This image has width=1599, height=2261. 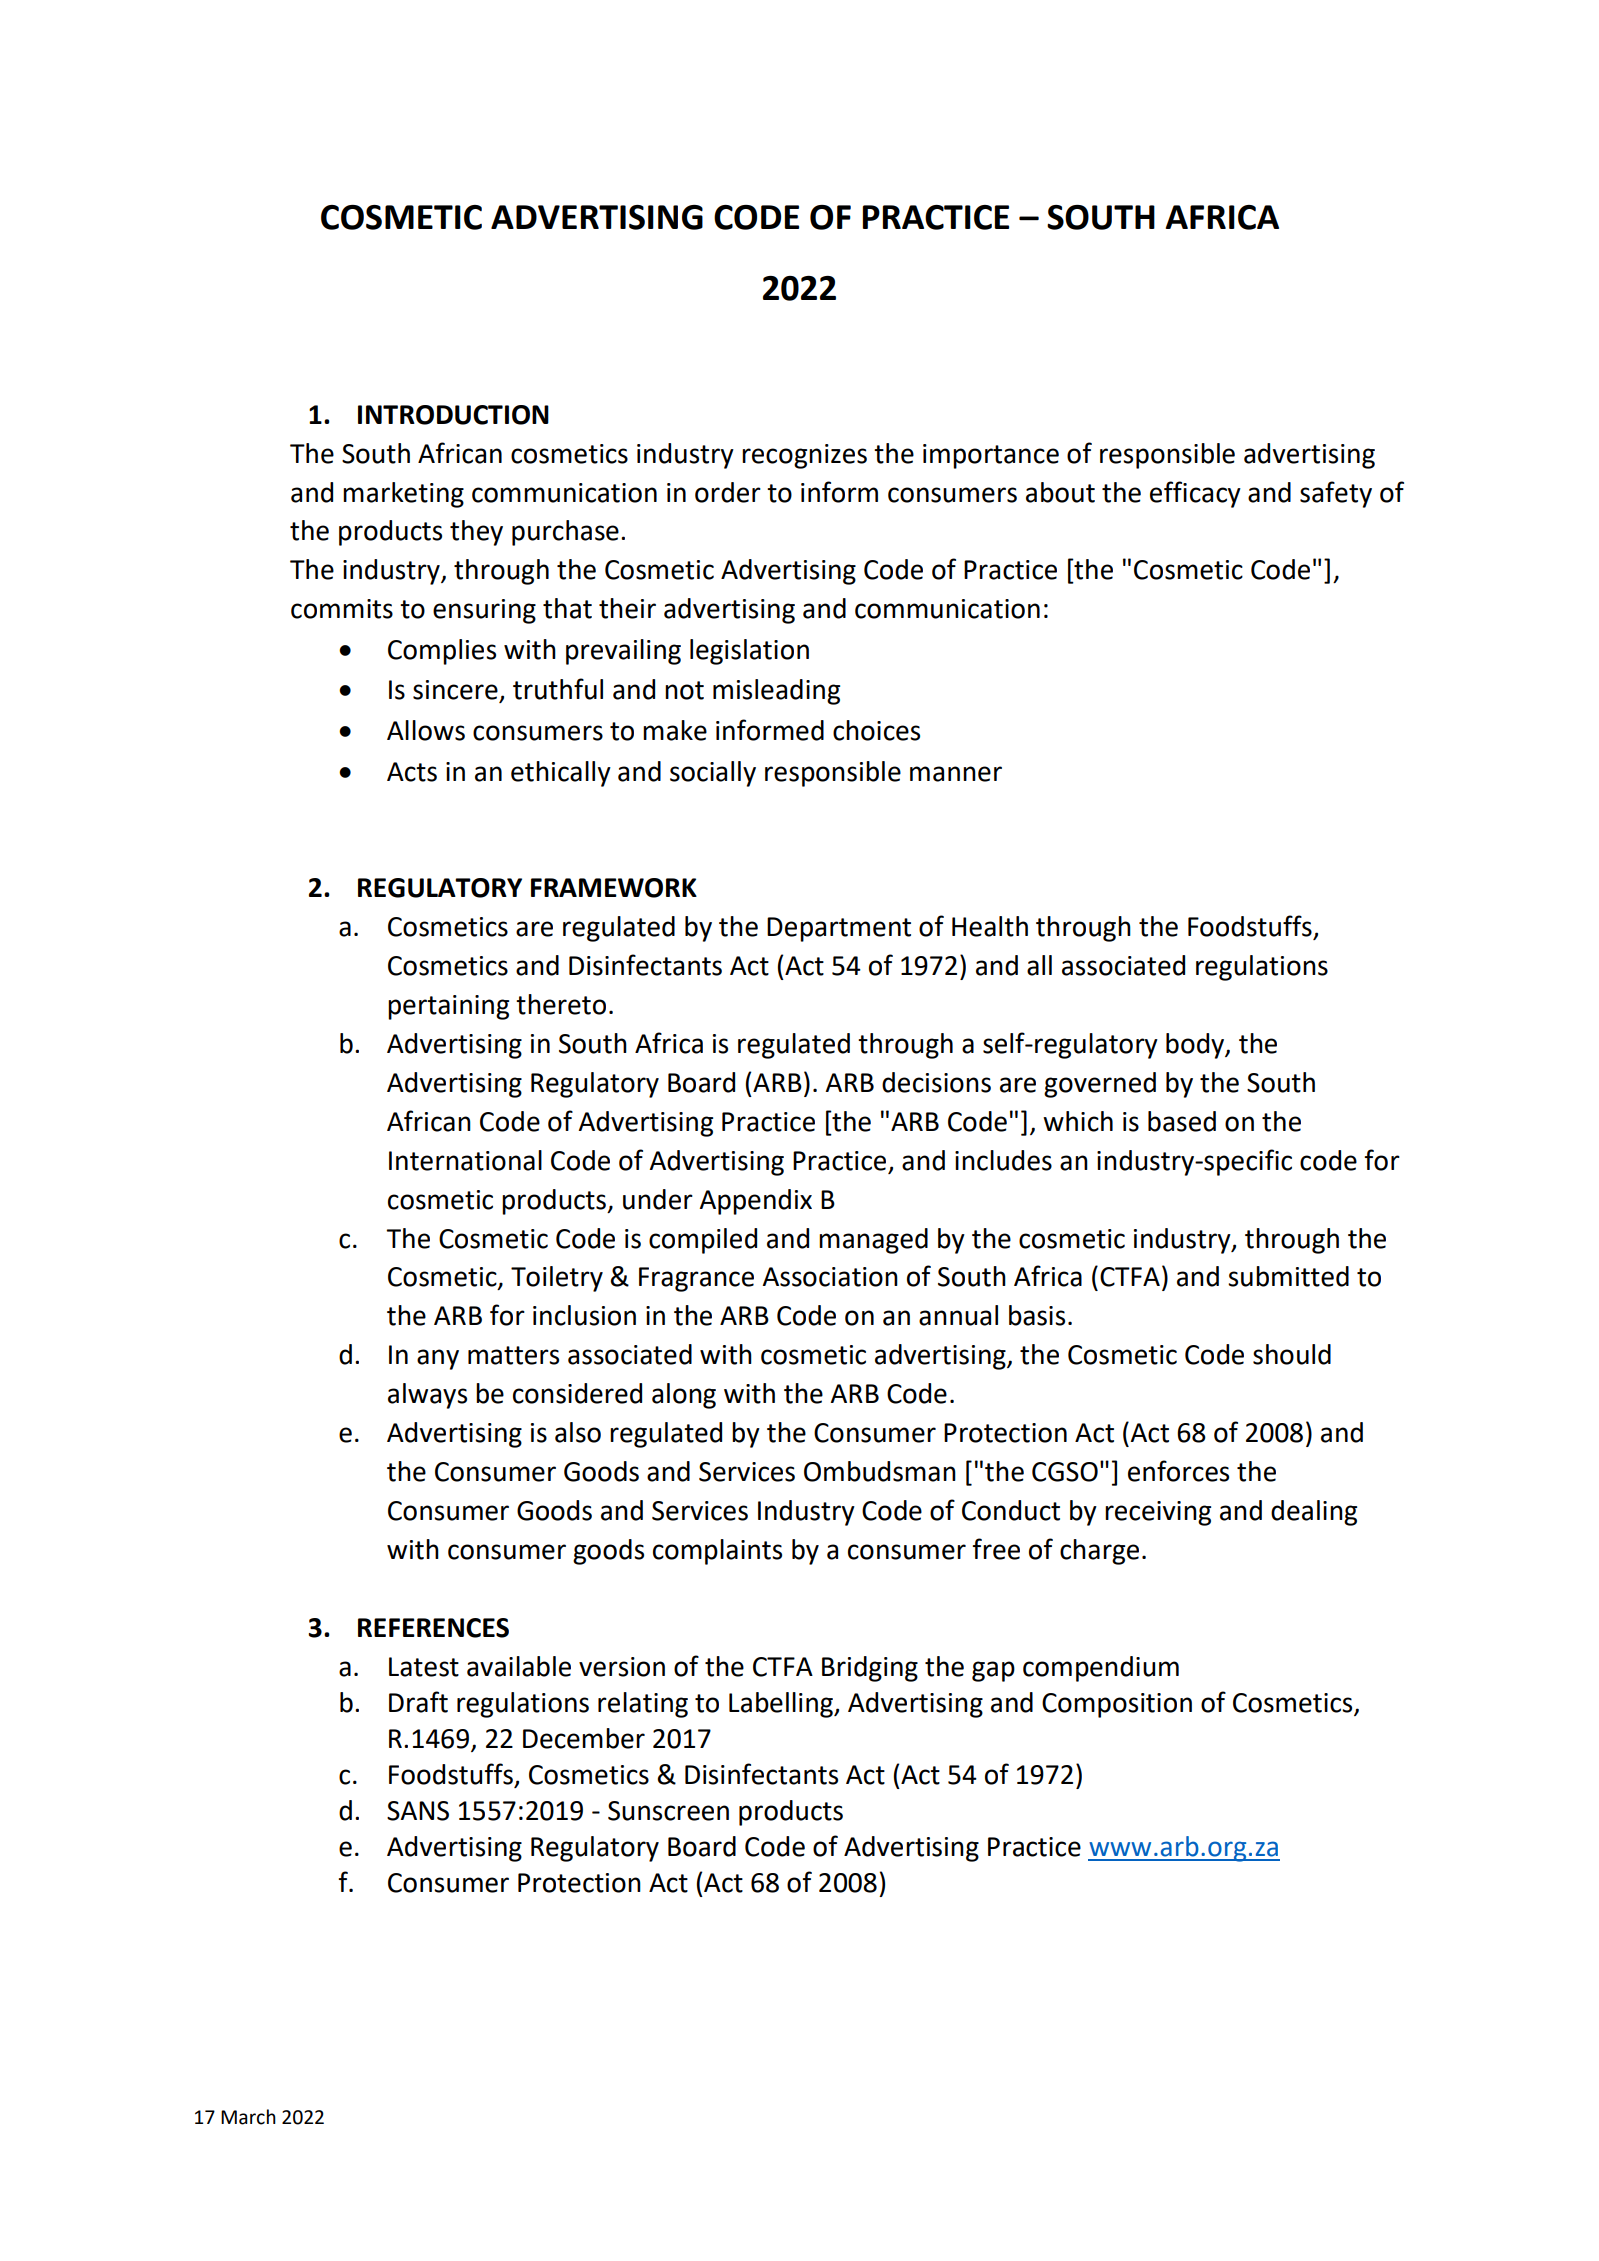 What do you see at coordinates (804, 456) in the image?
I see `recognizes` at bounding box center [804, 456].
